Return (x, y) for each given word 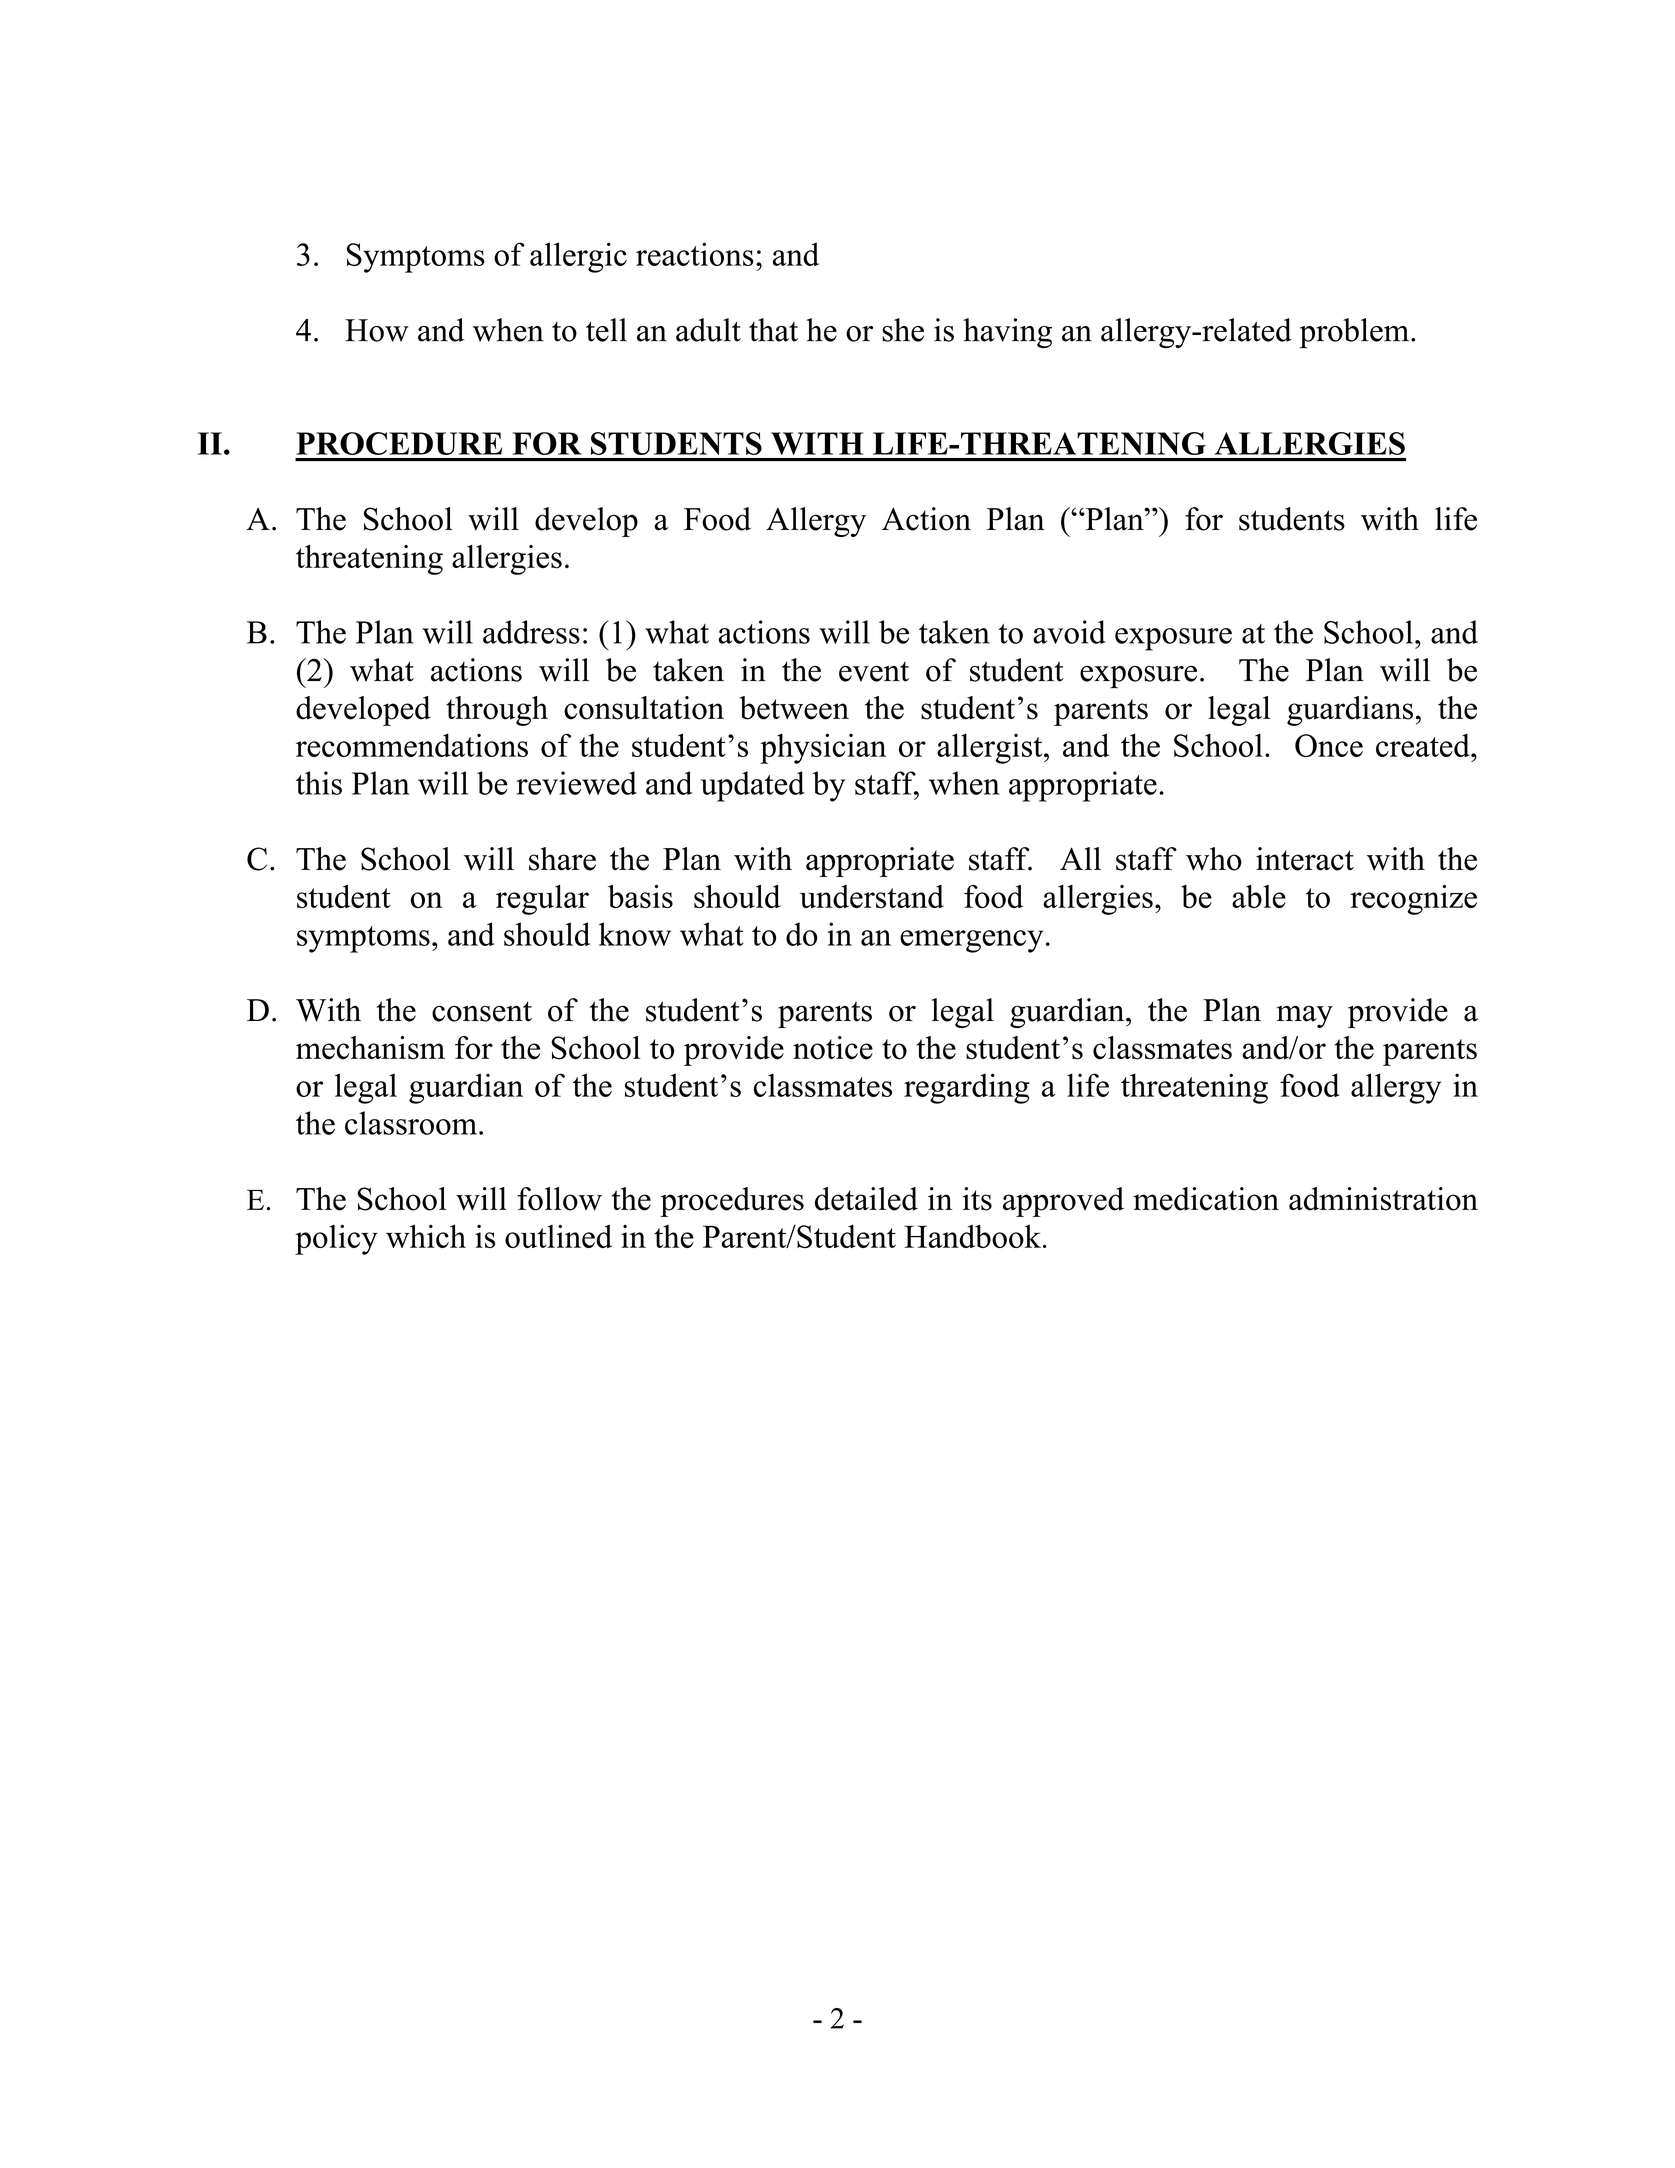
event (874, 672)
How (377, 330)
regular (542, 900)
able (1259, 896)
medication (1206, 1199)
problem (1356, 333)
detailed (866, 1199)
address (531, 632)
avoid (1069, 632)
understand (872, 896)
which (426, 1236)
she (903, 330)
